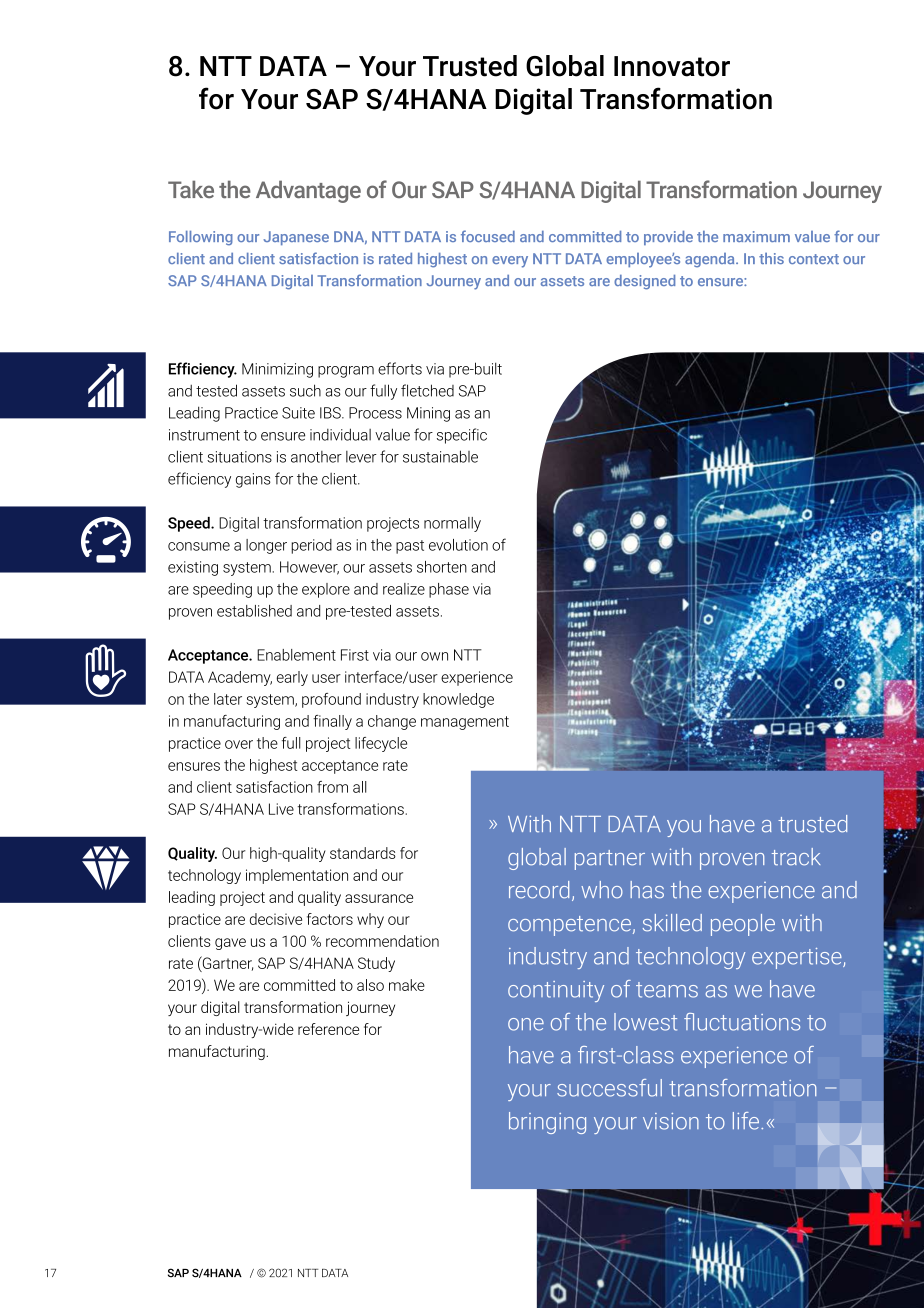  What do you see at coordinates (488, 236) in the page?
I see `focused` at bounding box center [488, 236].
